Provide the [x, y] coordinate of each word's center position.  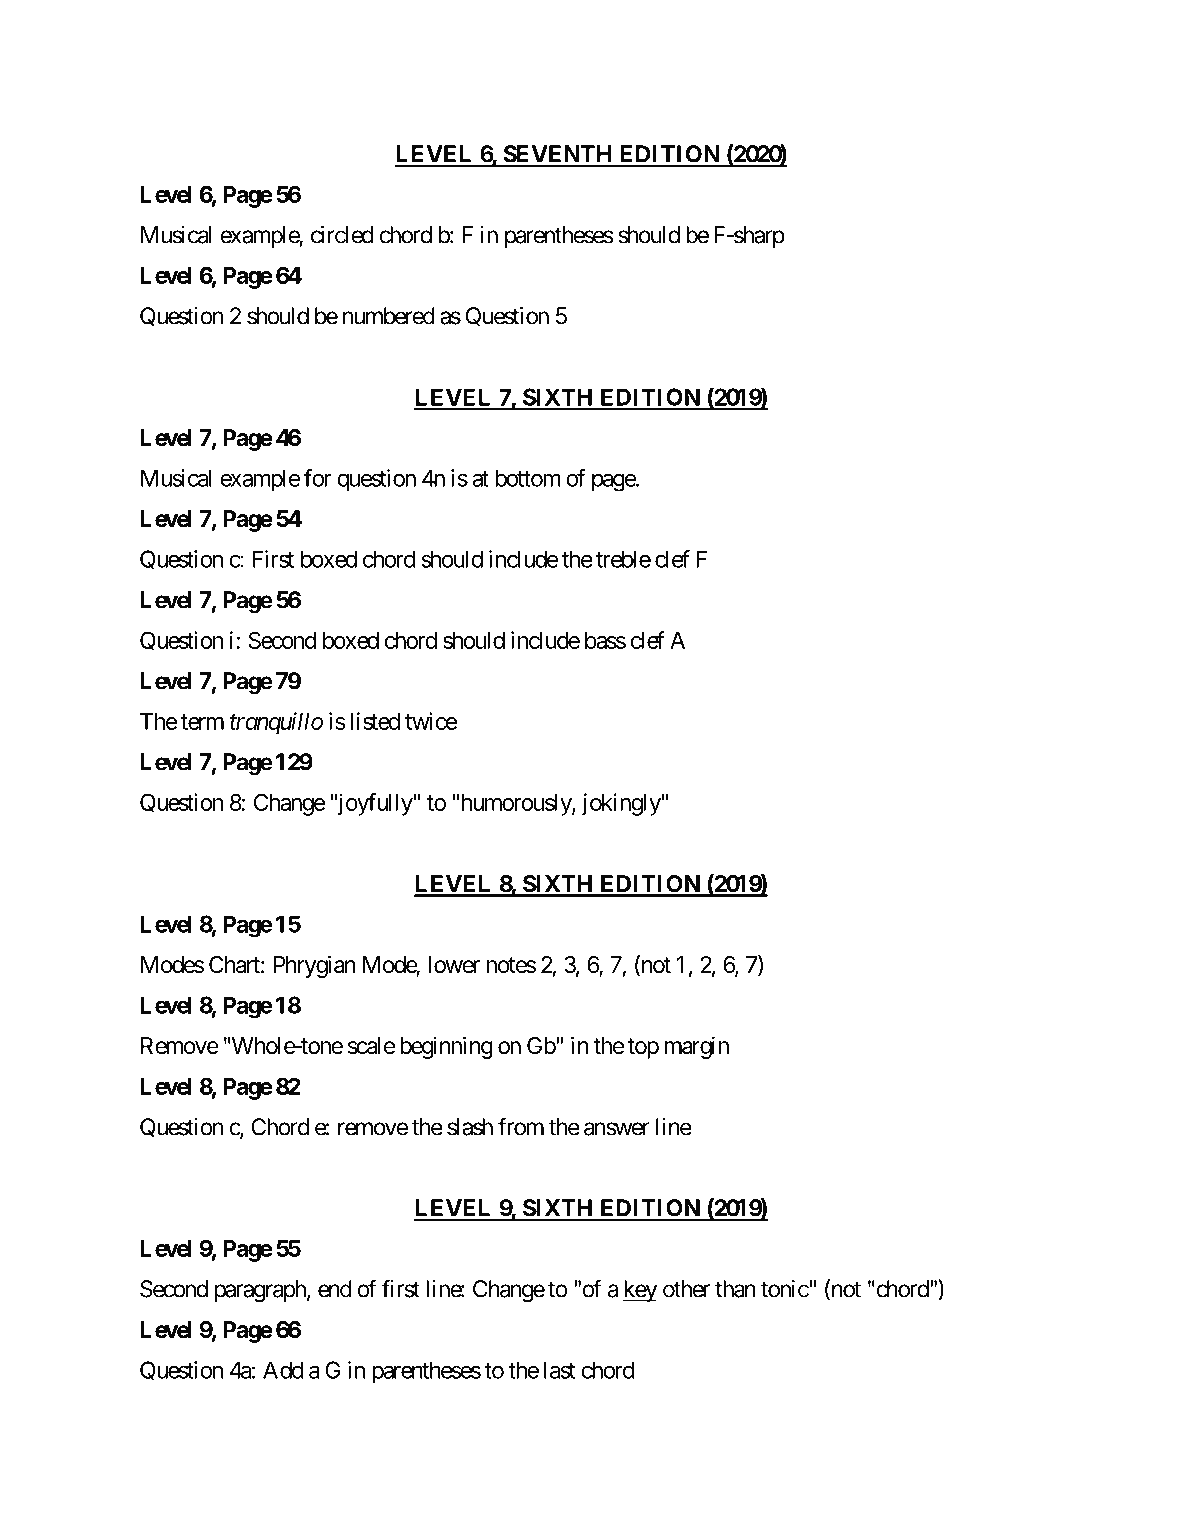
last [559, 1370]
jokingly [621, 804]
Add [283, 1370]
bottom [528, 478]
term [202, 722]
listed [375, 721]
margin [696, 1047]
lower [454, 965]
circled [342, 235]
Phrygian [314, 966]
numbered [389, 316]
